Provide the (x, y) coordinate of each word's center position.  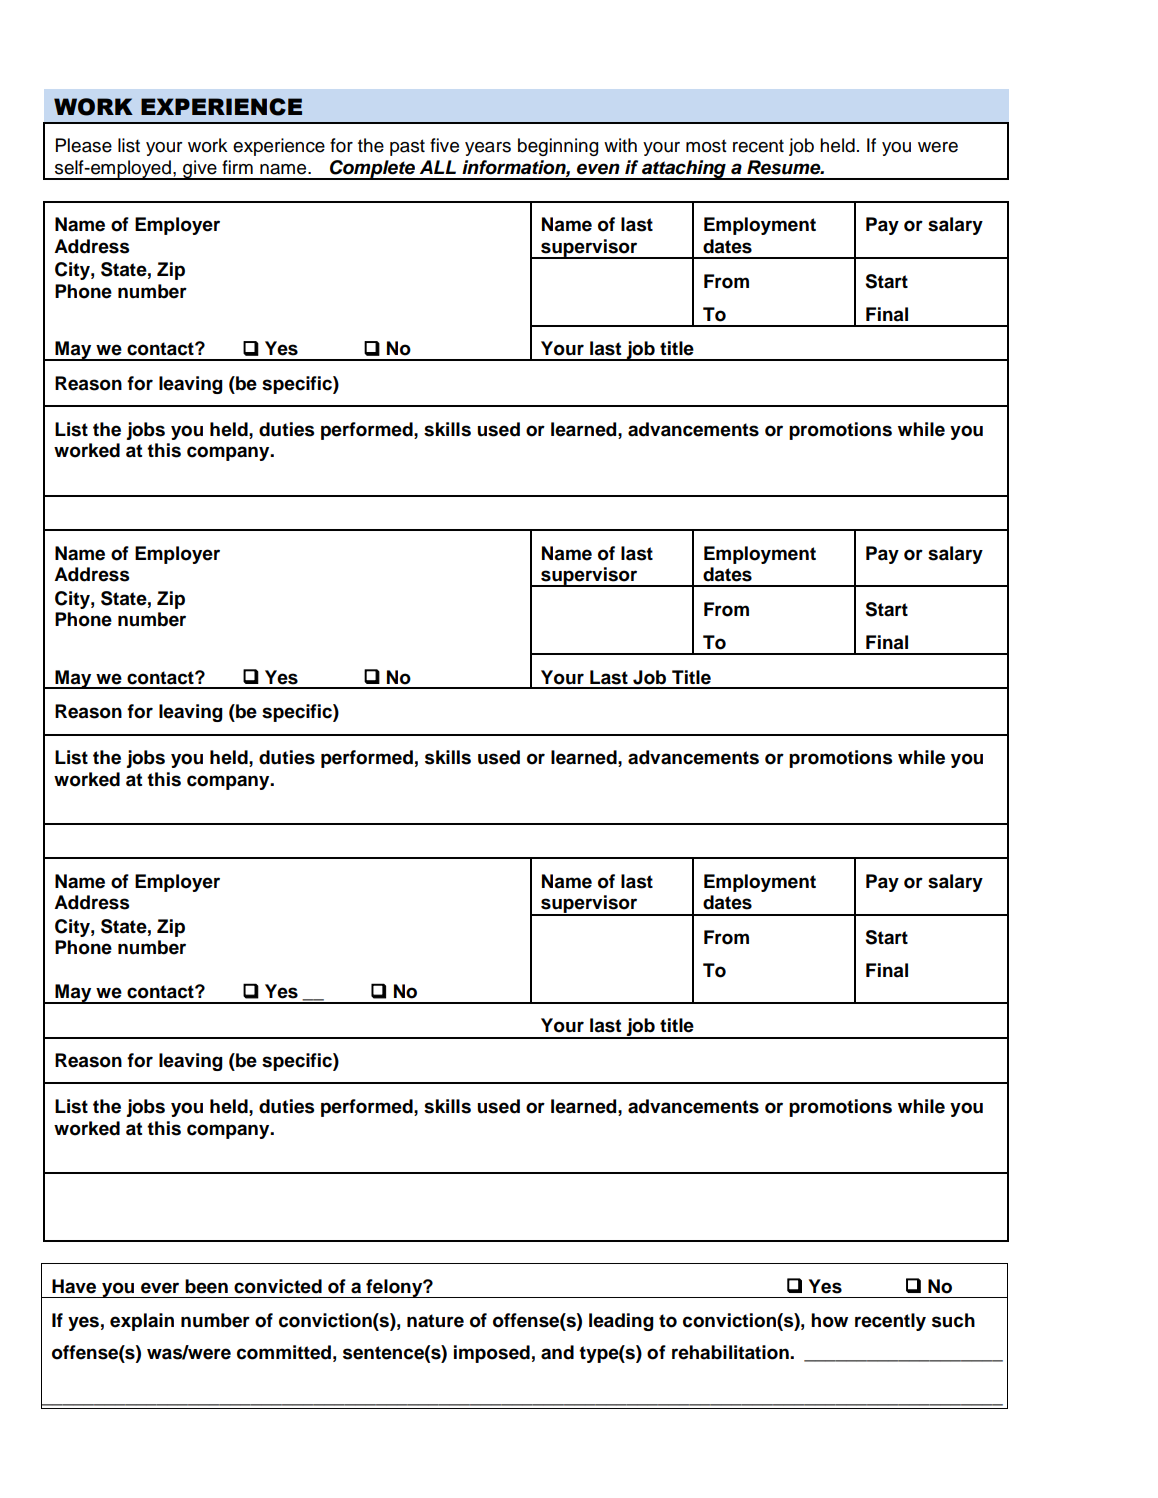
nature (435, 1321)
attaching (684, 170)
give (200, 170)
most (706, 146)
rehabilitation (731, 1352)
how (829, 1320)
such (953, 1320)
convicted (278, 1286)
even (598, 169)
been (206, 1286)
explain (142, 1322)
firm (237, 167)
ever (160, 1288)
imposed (492, 1354)
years (488, 149)
